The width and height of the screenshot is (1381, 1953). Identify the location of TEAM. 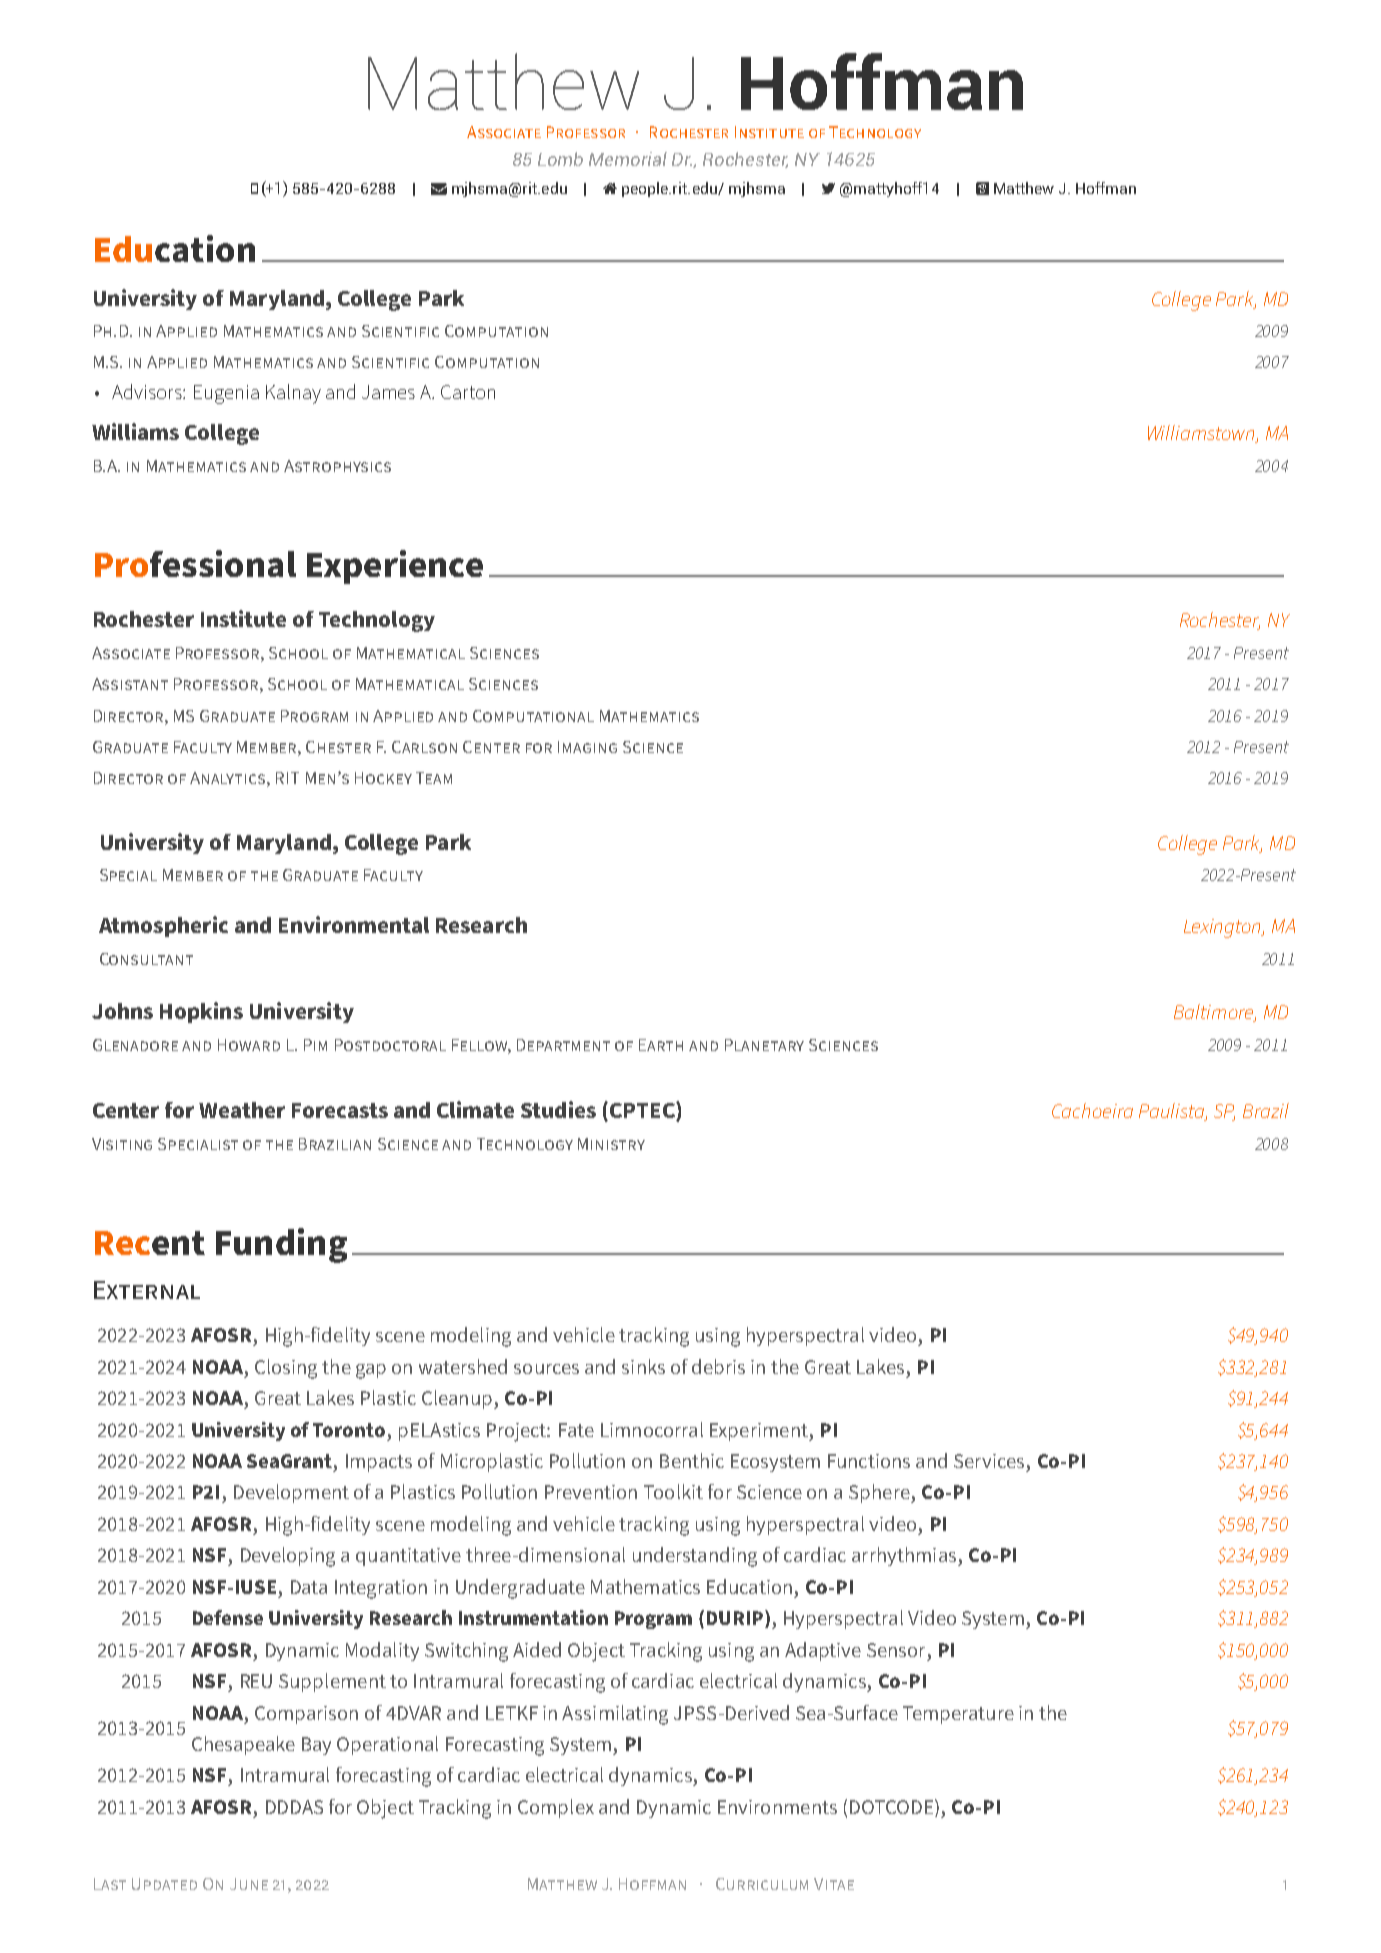
(434, 778).
